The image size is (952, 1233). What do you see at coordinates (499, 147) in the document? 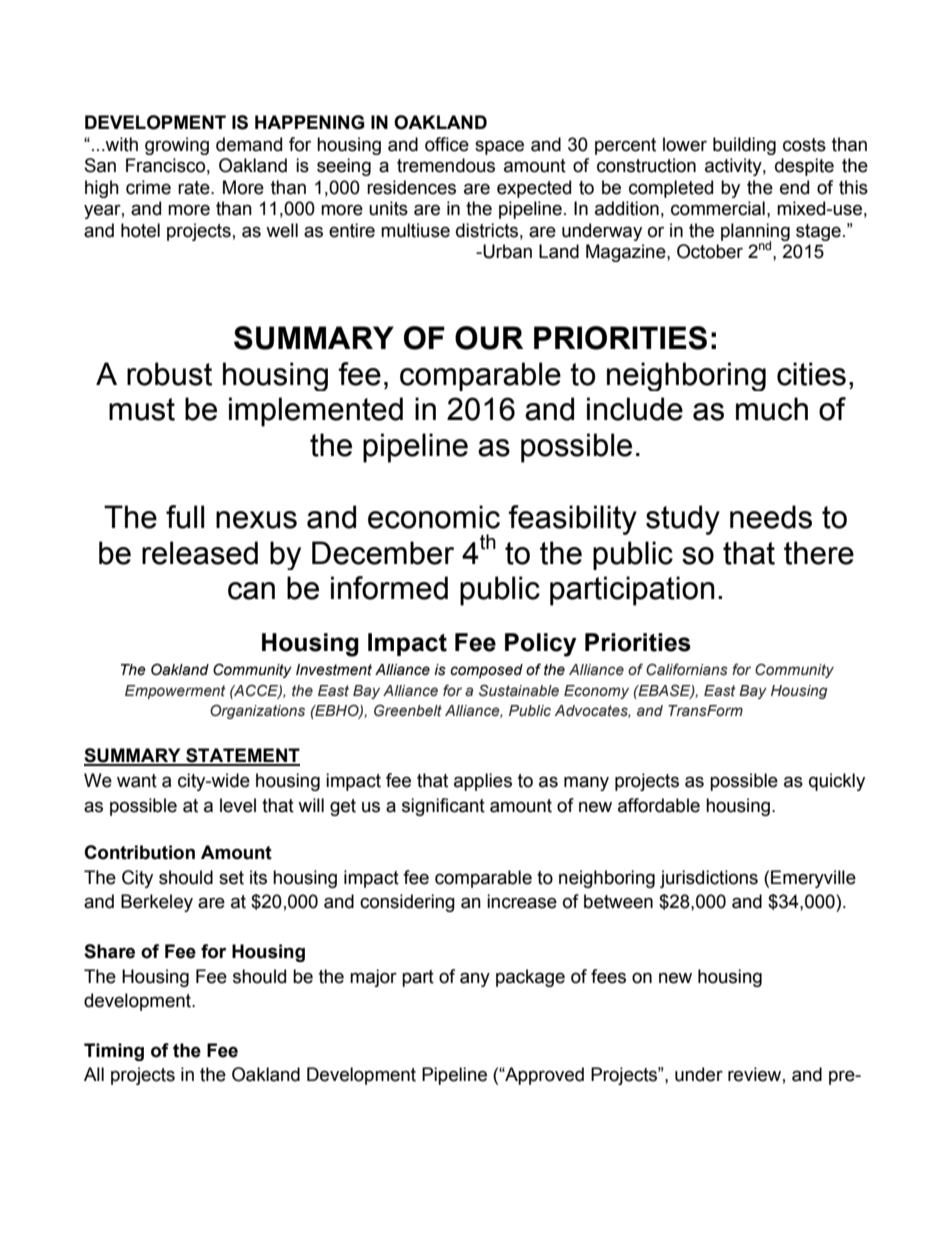
I see `space` at bounding box center [499, 147].
